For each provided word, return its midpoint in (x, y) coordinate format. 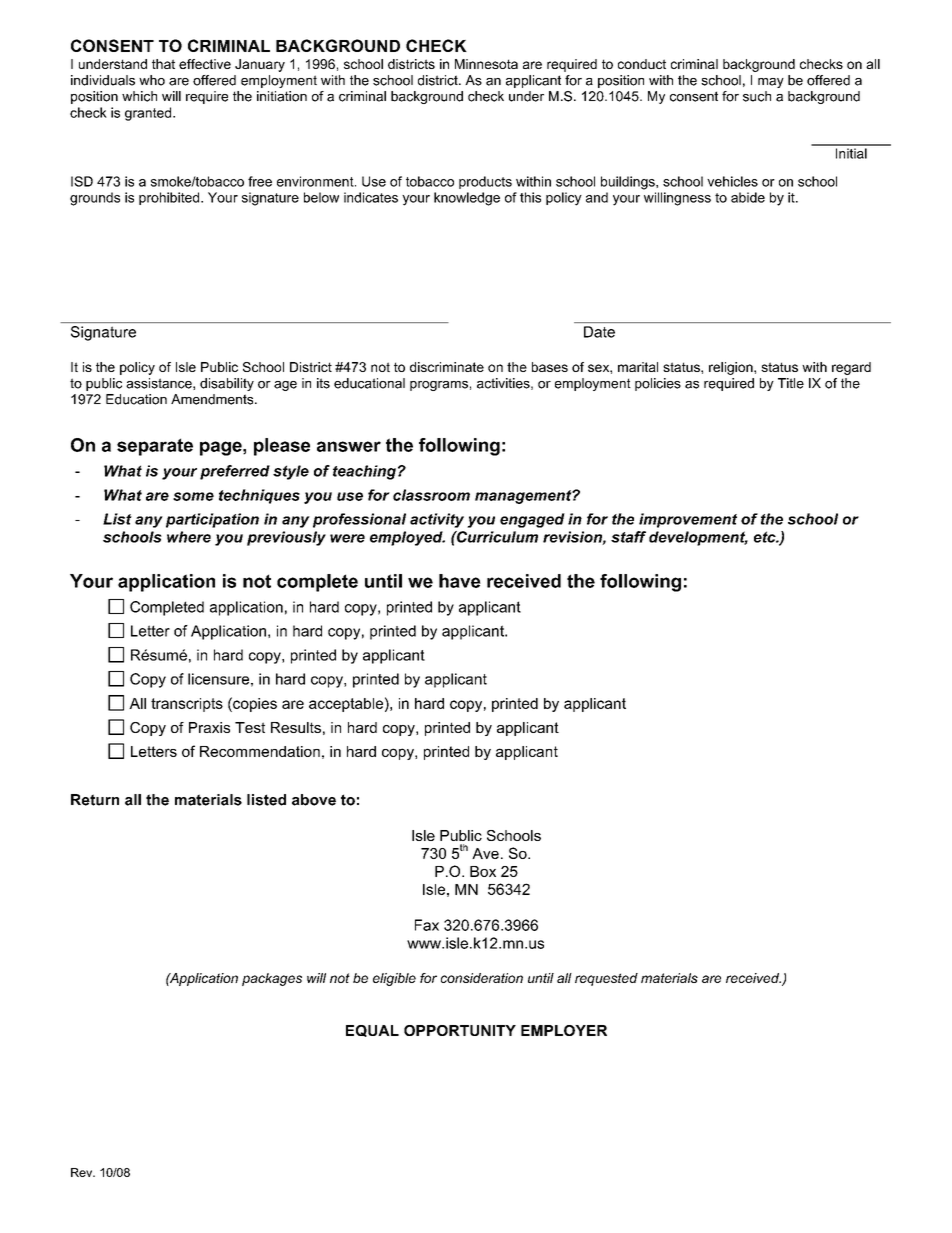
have (460, 581)
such (757, 96)
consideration (482, 978)
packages (272, 979)
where (189, 537)
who (152, 80)
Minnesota (486, 64)
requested (606, 979)
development (698, 538)
